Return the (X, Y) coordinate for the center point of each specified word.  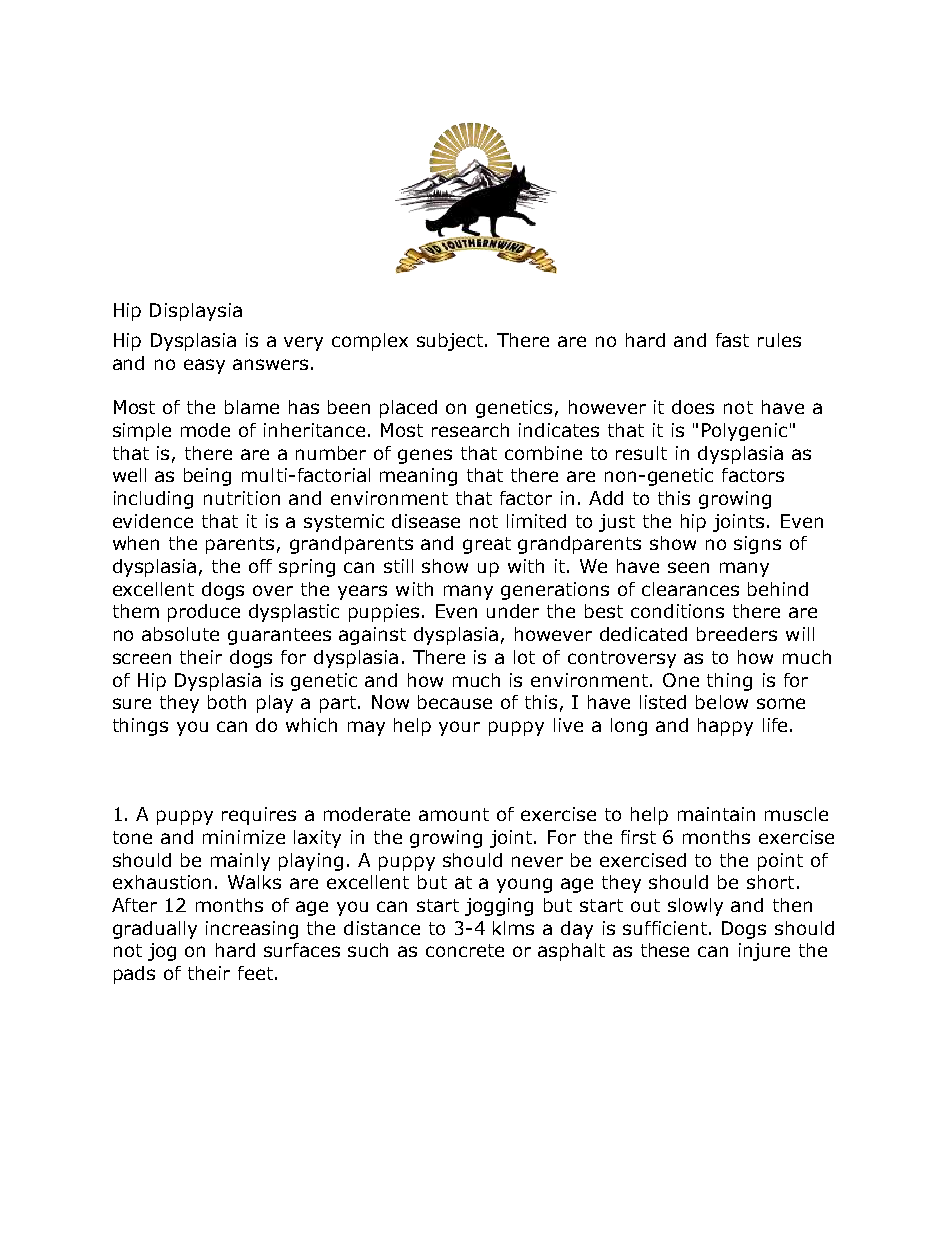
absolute (180, 634)
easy (204, 366)
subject (451, 342)
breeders (737, 634)
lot (524, 657)
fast (732, 340)
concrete (465, 950)
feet (255, 973)
